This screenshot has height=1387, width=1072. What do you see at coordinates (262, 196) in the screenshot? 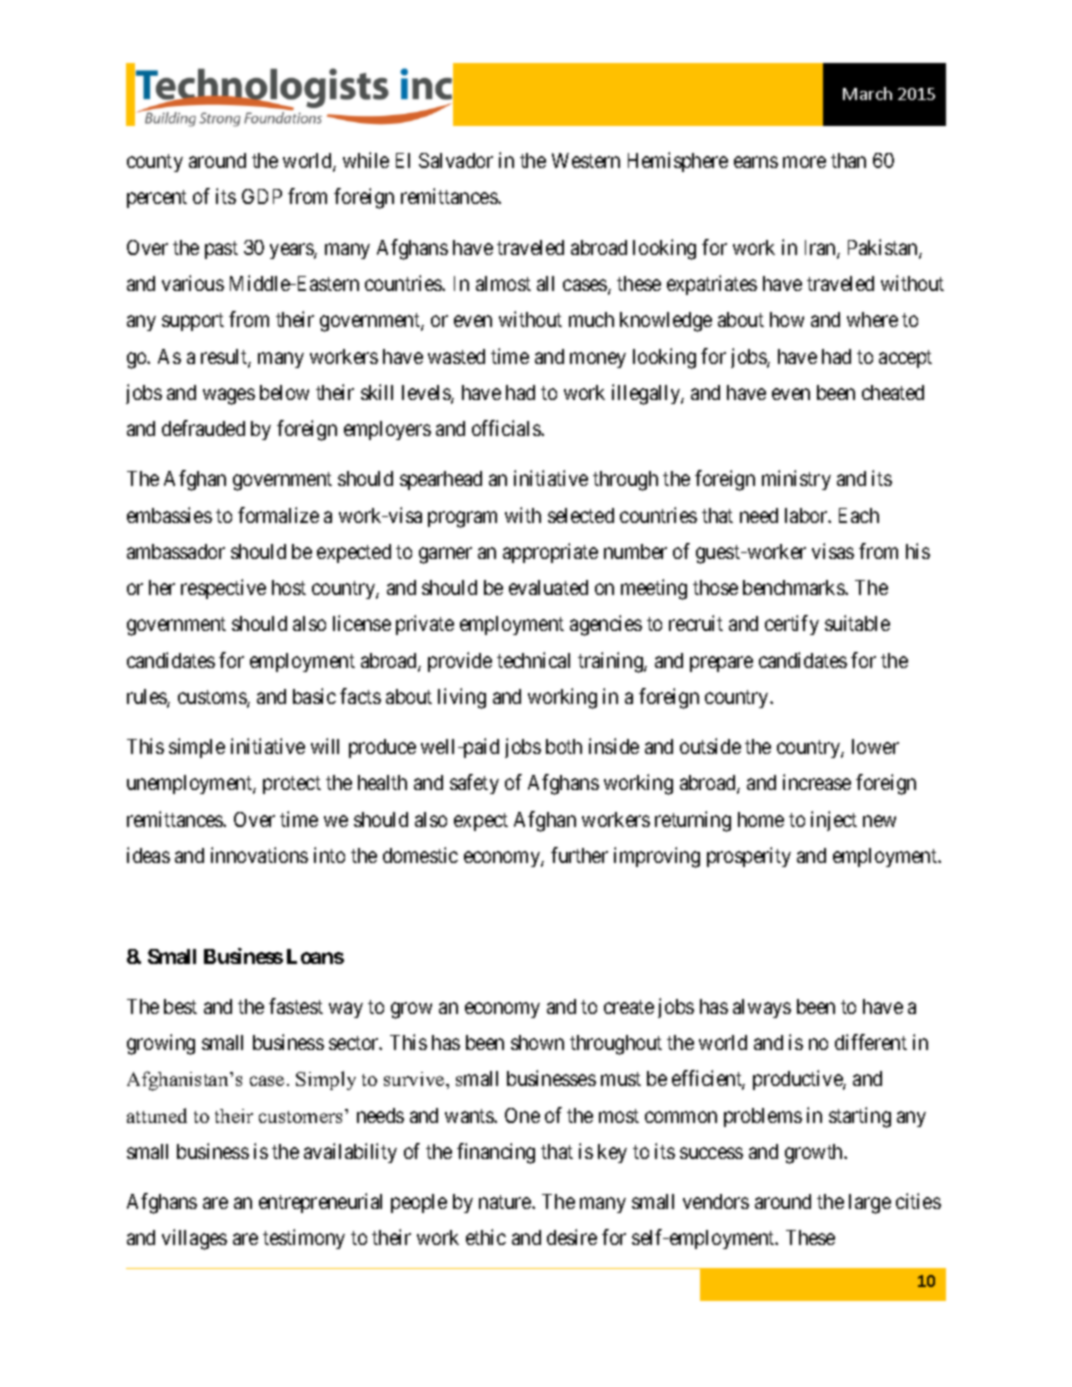
I see `GDP` at bounding box center [262, 196].
